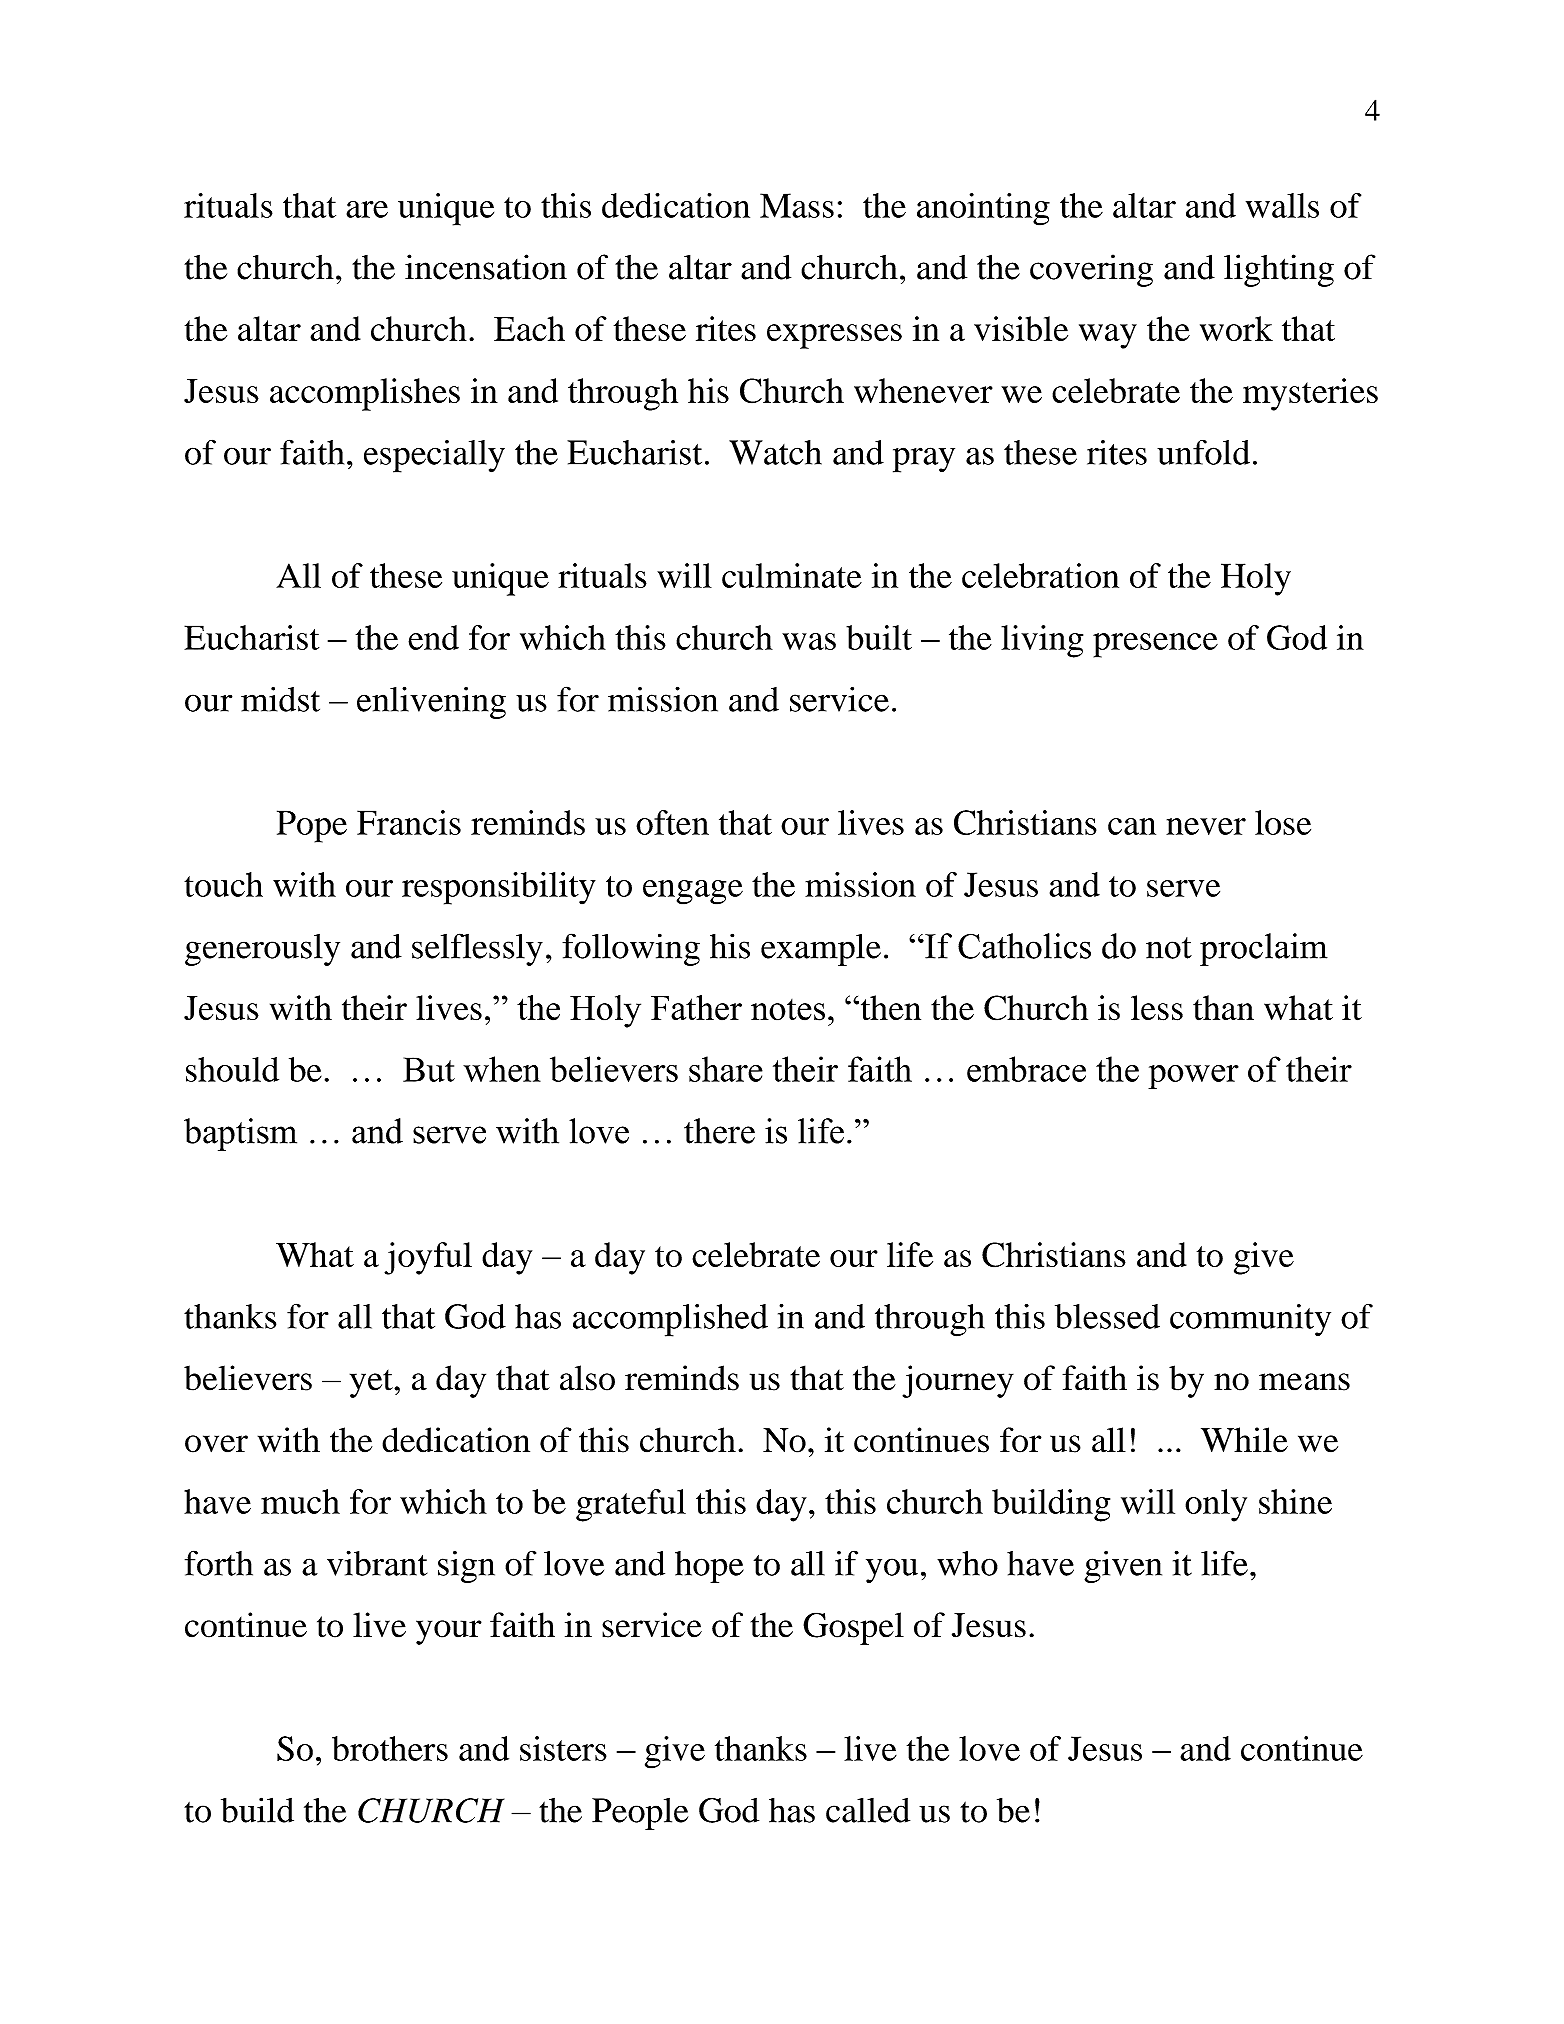 This page has width=1564, height=2024. I want to click on often, so click(672, 822).
